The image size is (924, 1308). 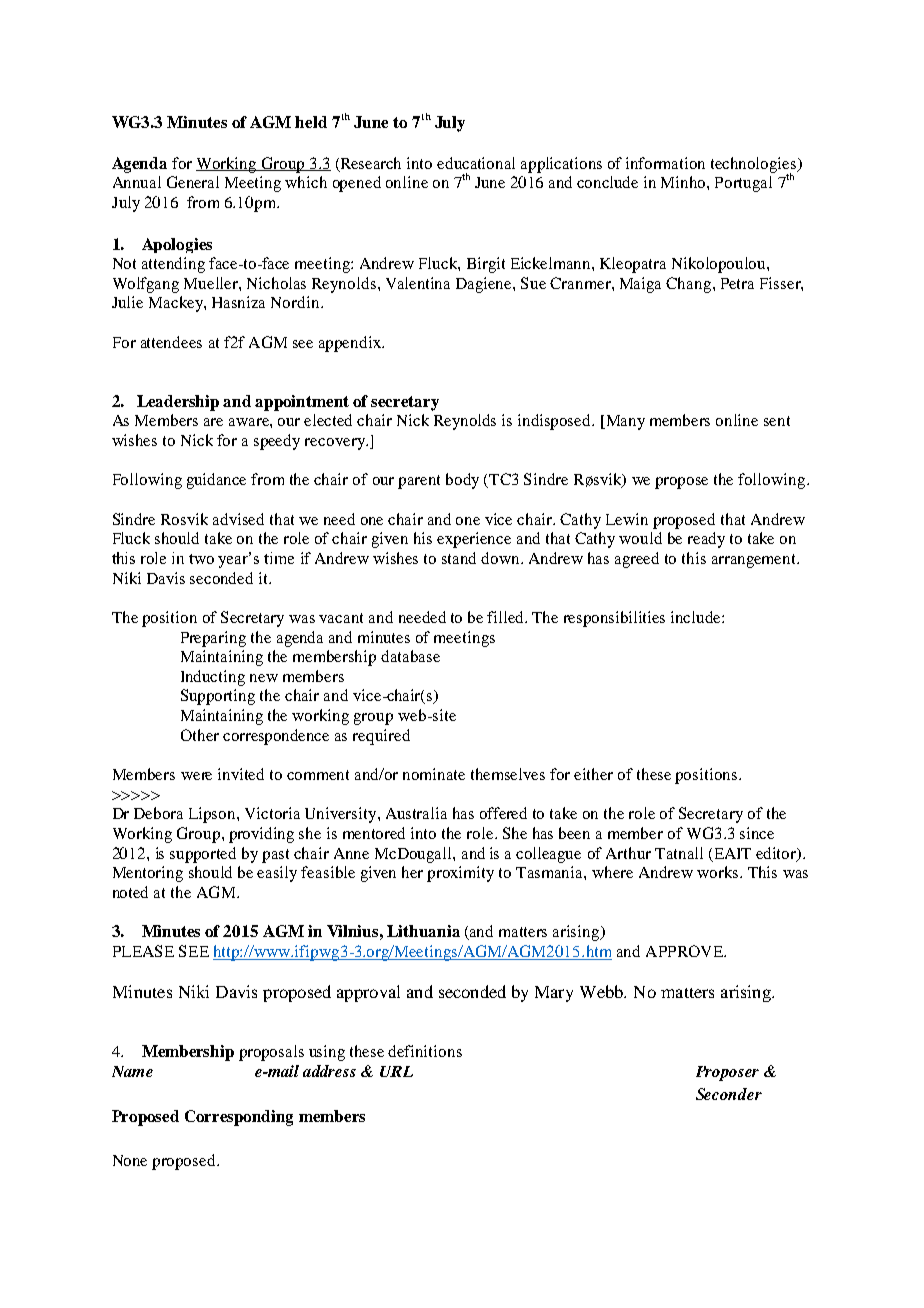 What do you see at coordinates (213, 639) in the screenshot?
I see `Preparing` at bounding box center [213, 639].
